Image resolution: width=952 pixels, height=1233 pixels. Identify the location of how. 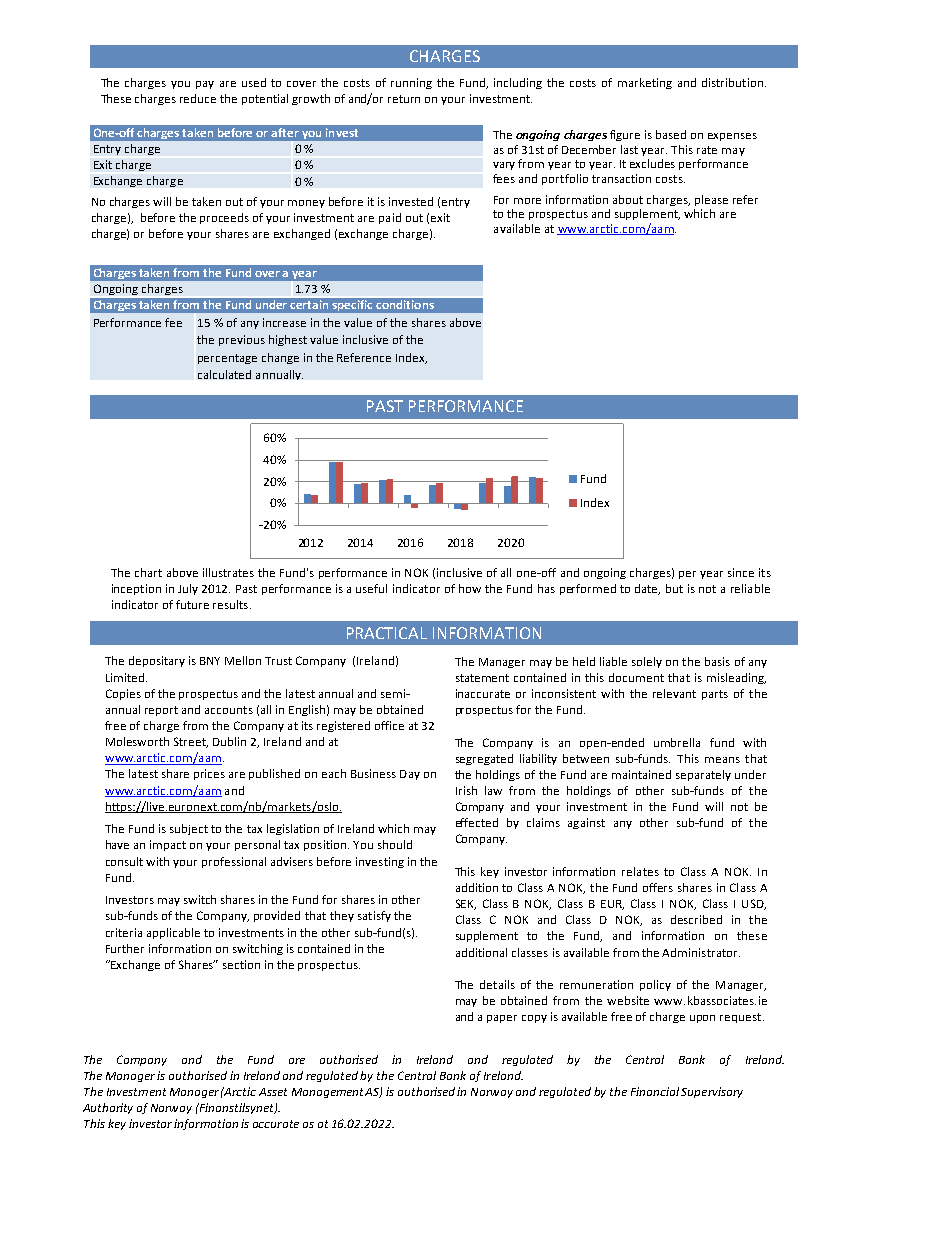
(470, 588).
